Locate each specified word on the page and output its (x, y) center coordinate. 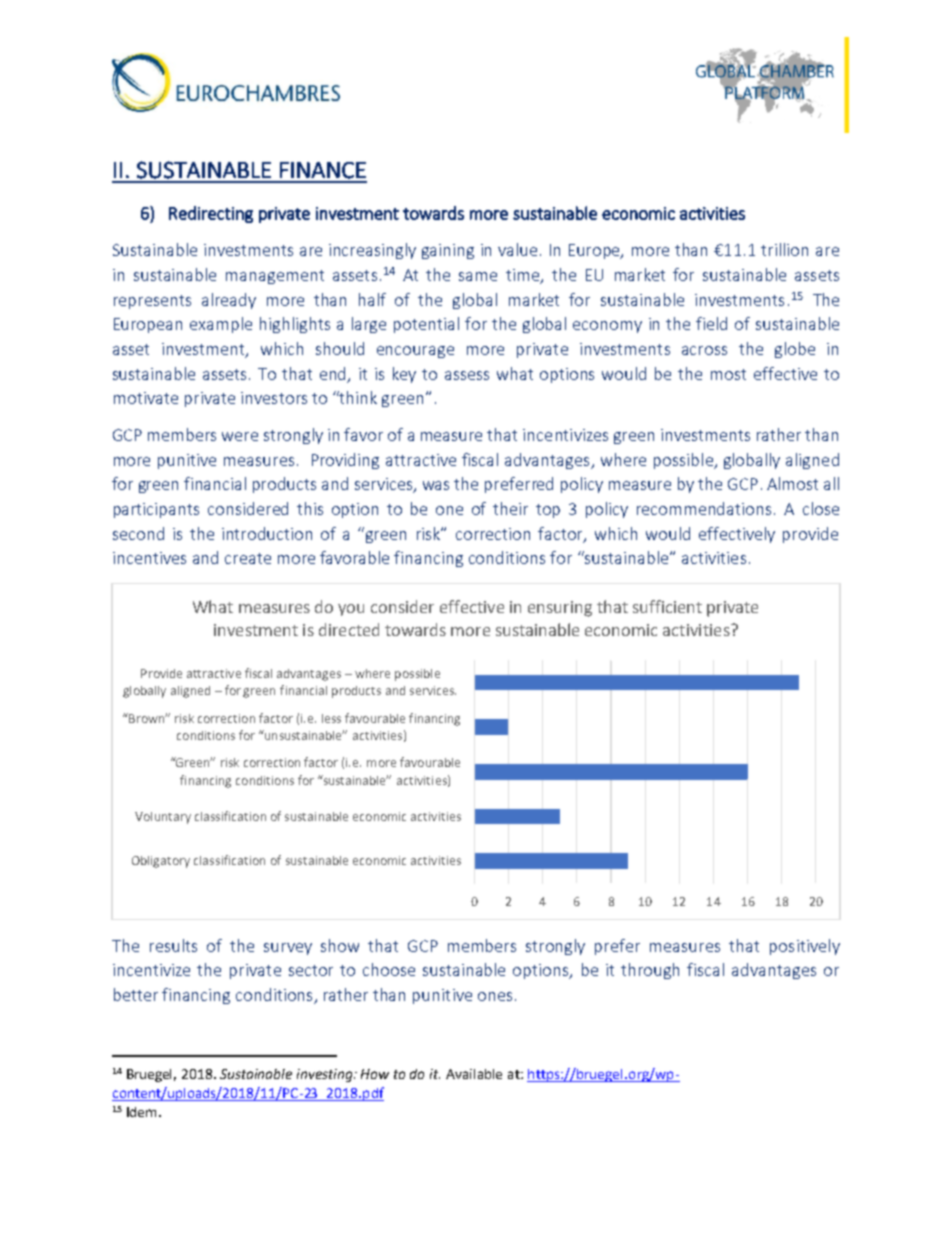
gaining (448, 251)
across (704, 350)
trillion (784, 249)
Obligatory (161, 862)
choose (389, 969)
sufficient (667, 606)
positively (805, 947)
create (248, 558)
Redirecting (211, 214)
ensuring (560, 609)
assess (467, 375)
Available (474, 1074)
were (240, 436)
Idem (141, 1112)
